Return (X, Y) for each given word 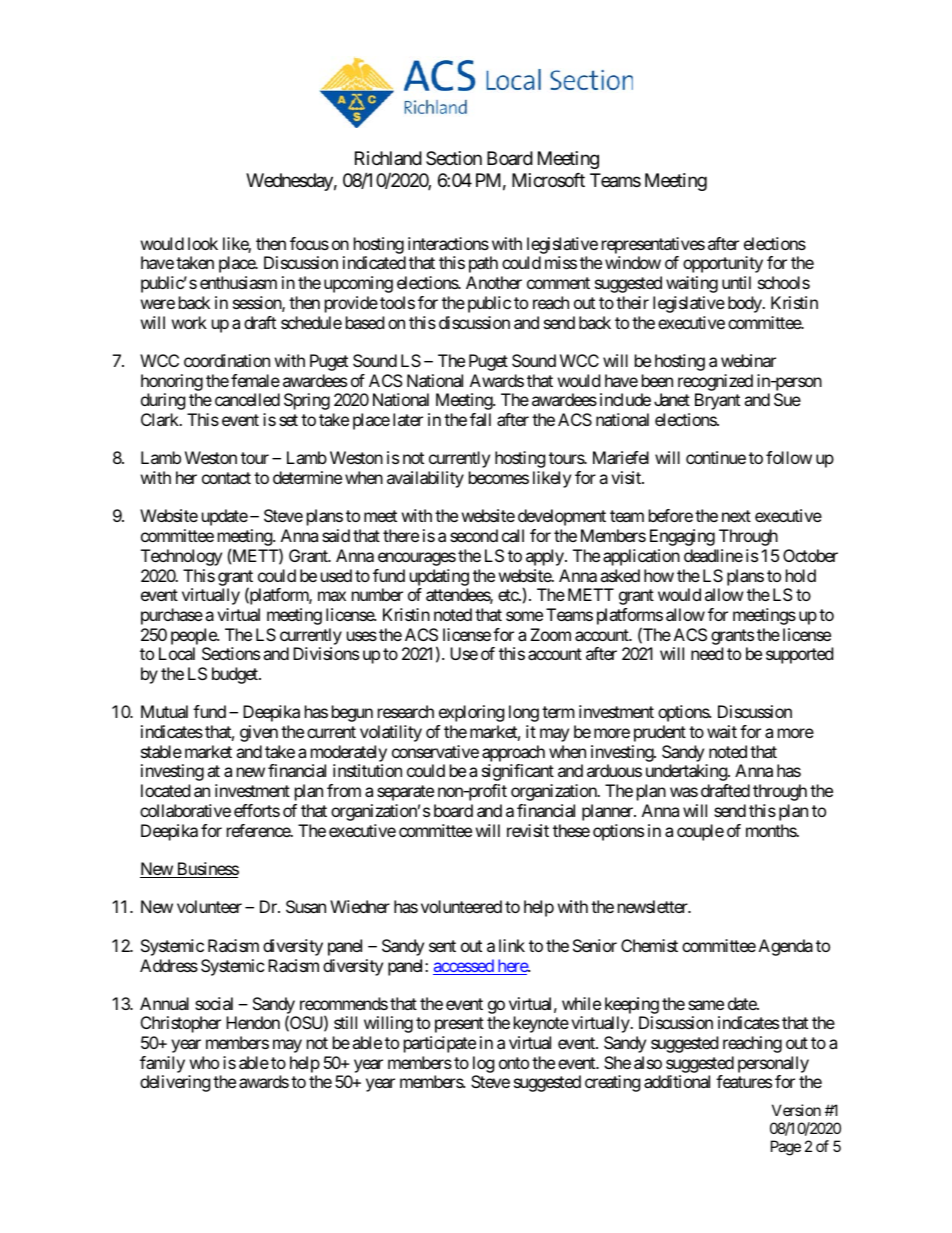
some (524, 616)
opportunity (723, 264)
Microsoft (548, 180)
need (707, 653)
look (203, 243)
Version (796, 1110)
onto (514, 1063)
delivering (175, 1083)
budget (236, 675)
